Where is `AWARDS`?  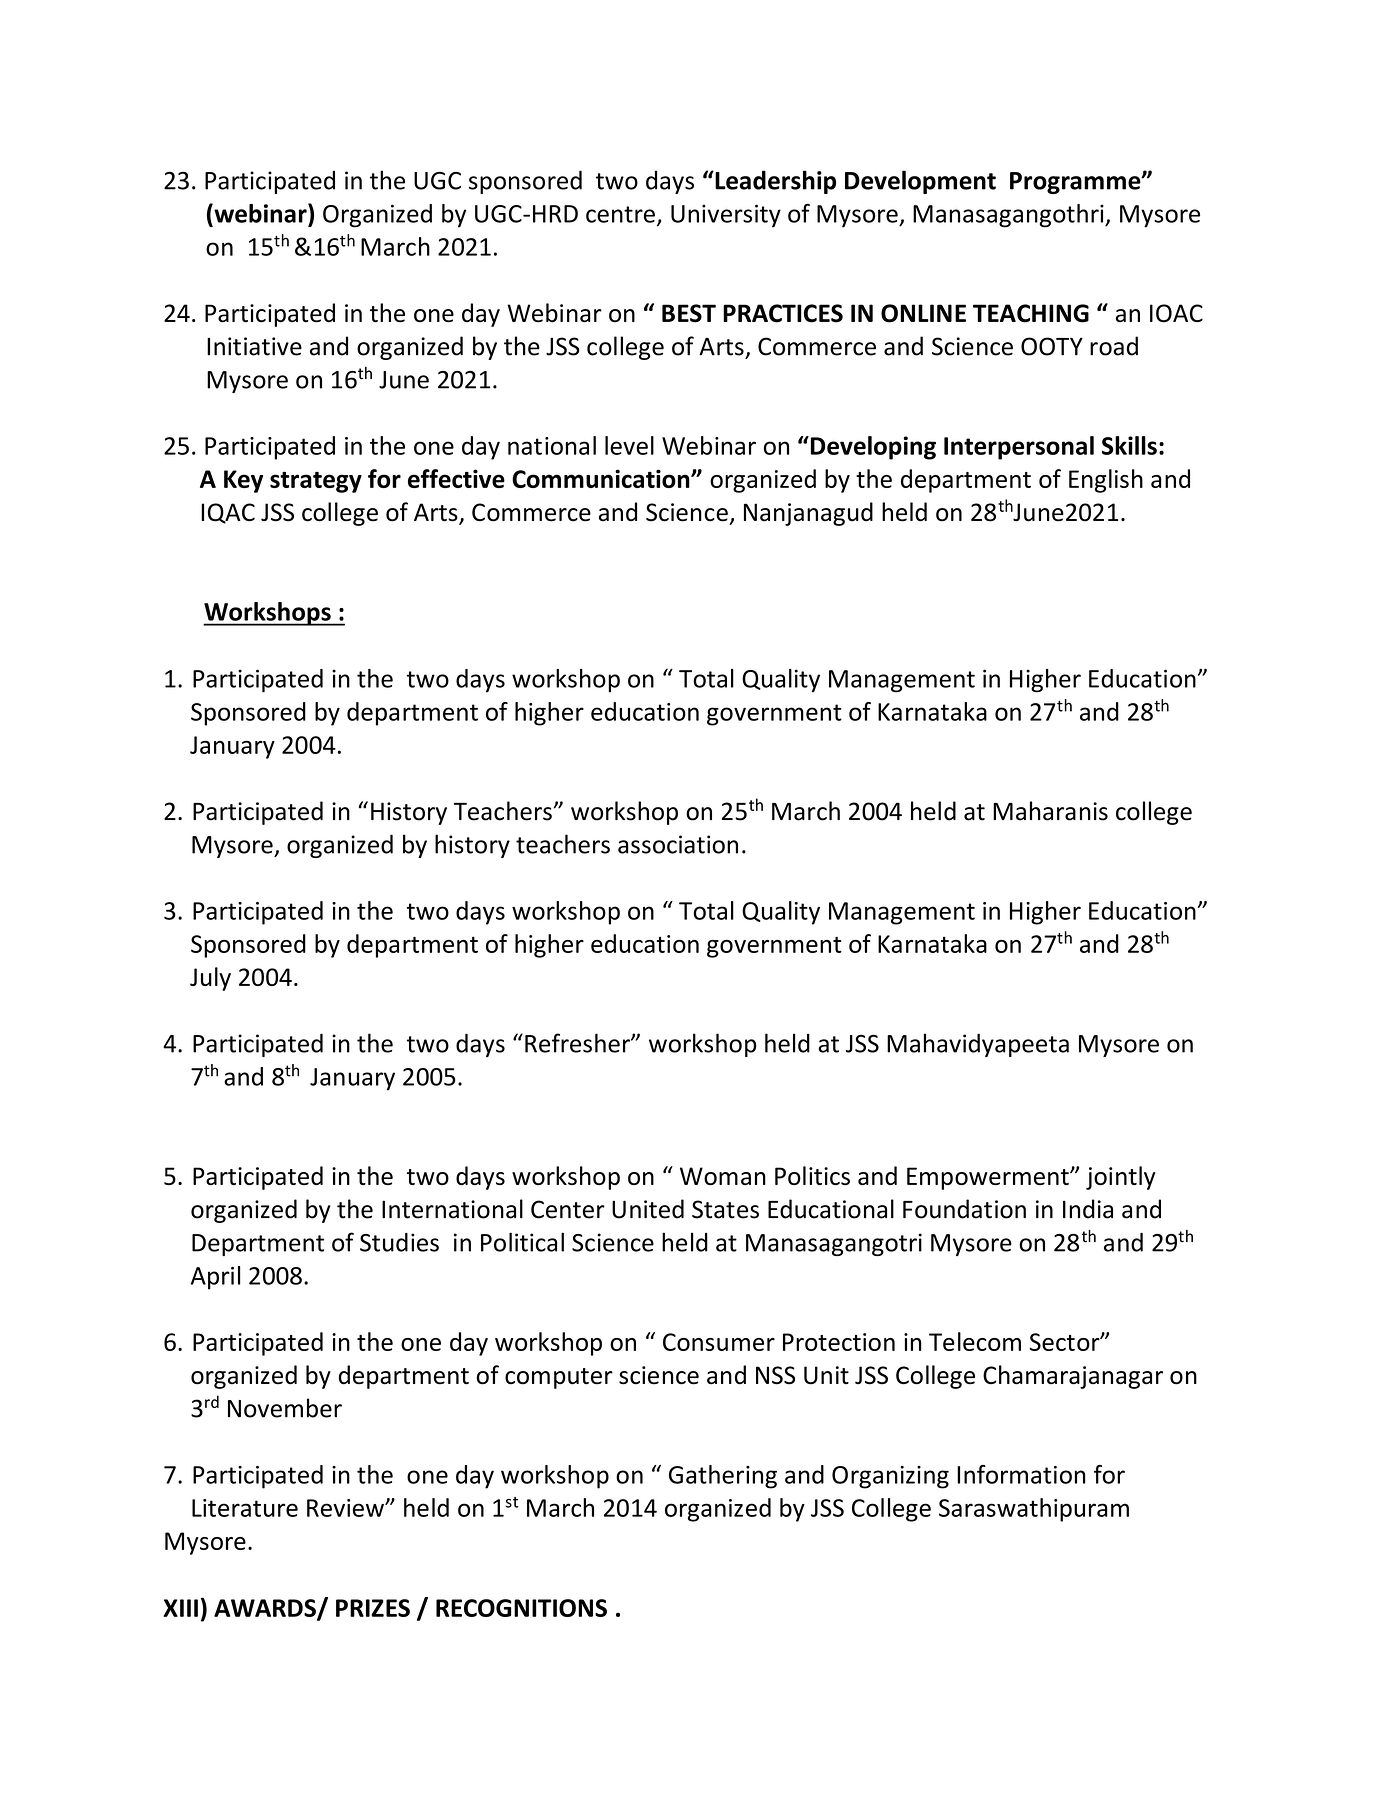
AWARDS is located at coordinates (266, 1609).
